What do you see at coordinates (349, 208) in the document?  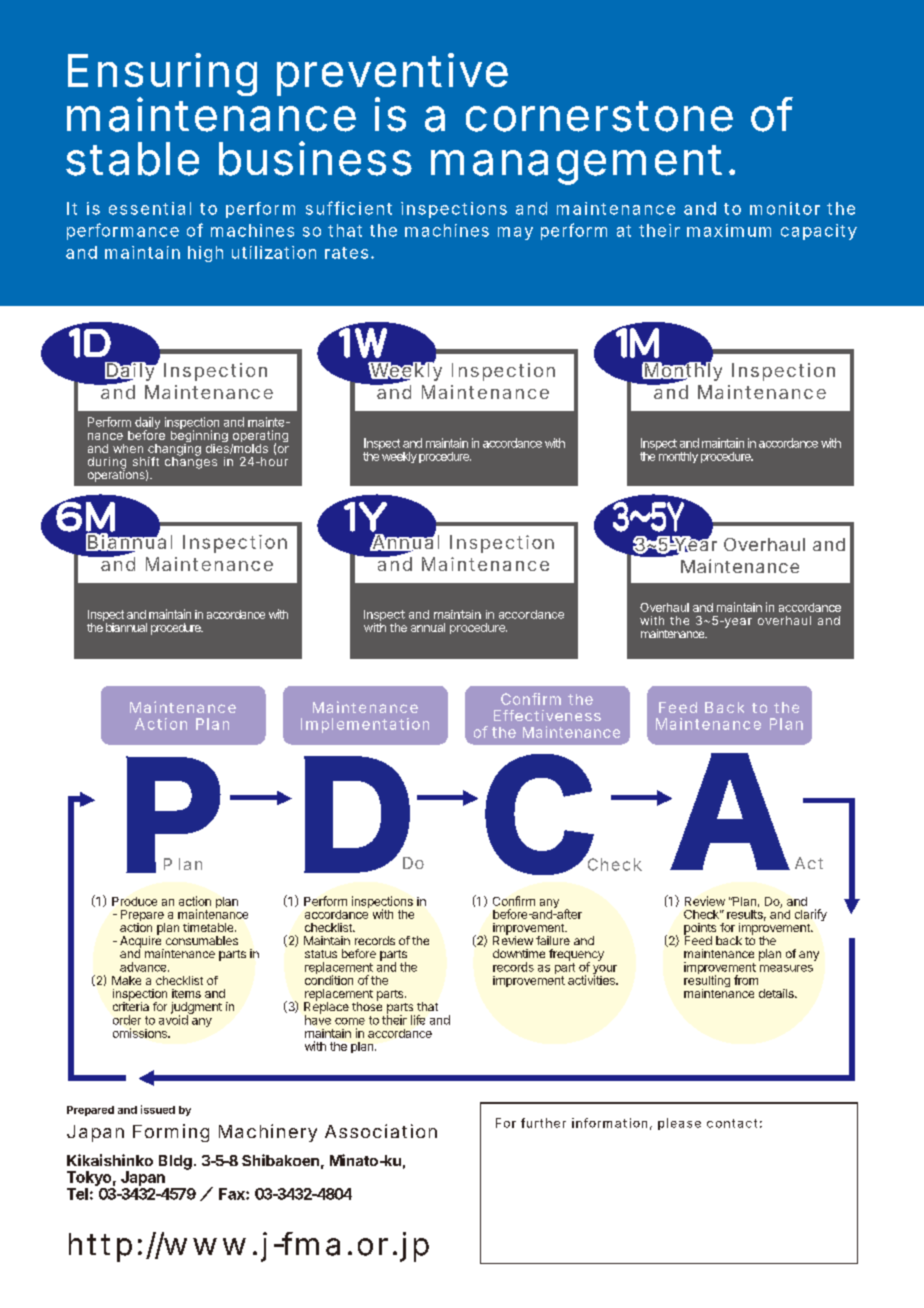 I see `sufficient` at bounding box center [349, 208].
